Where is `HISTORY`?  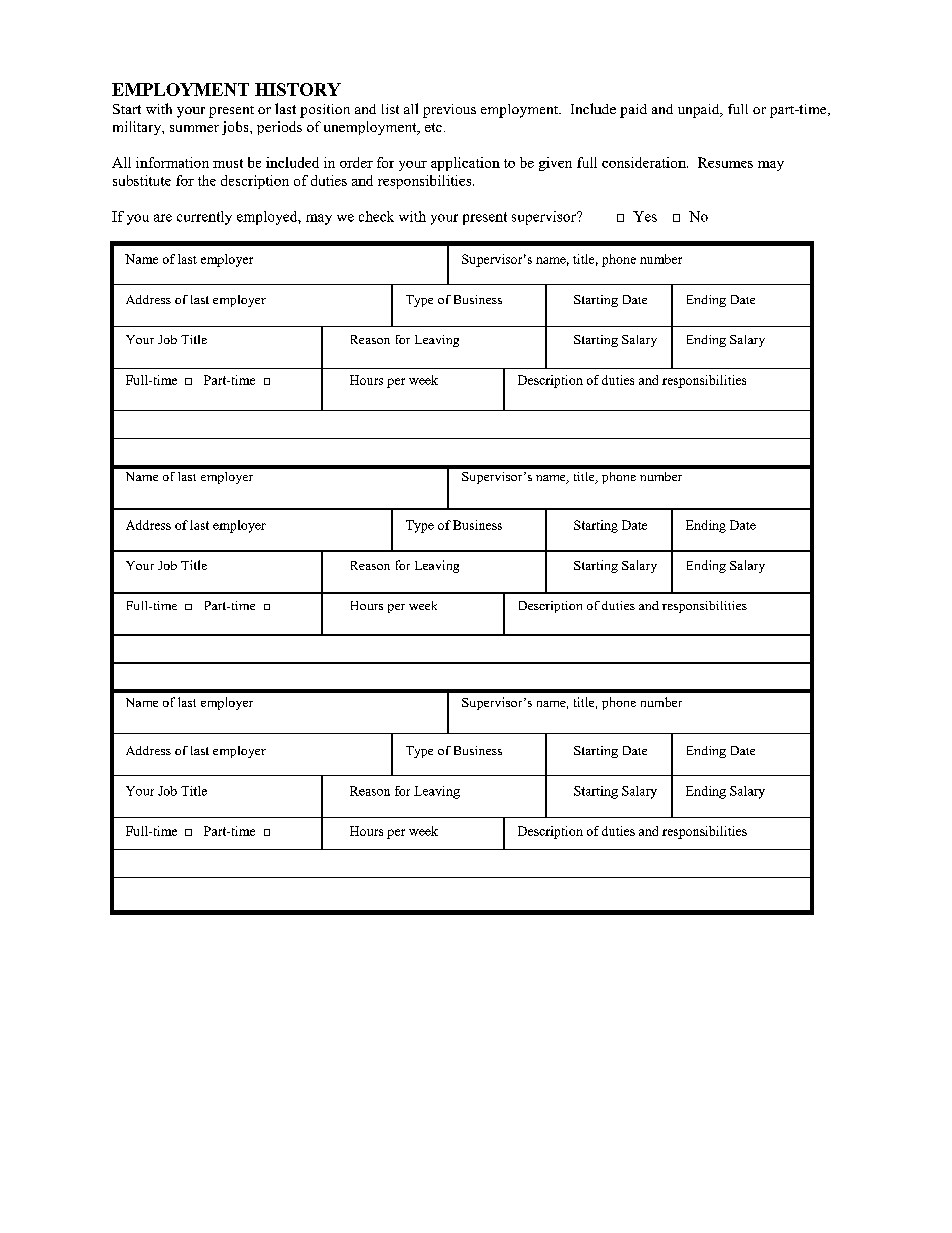 HISTORY is located at coordinates (298, 89).
